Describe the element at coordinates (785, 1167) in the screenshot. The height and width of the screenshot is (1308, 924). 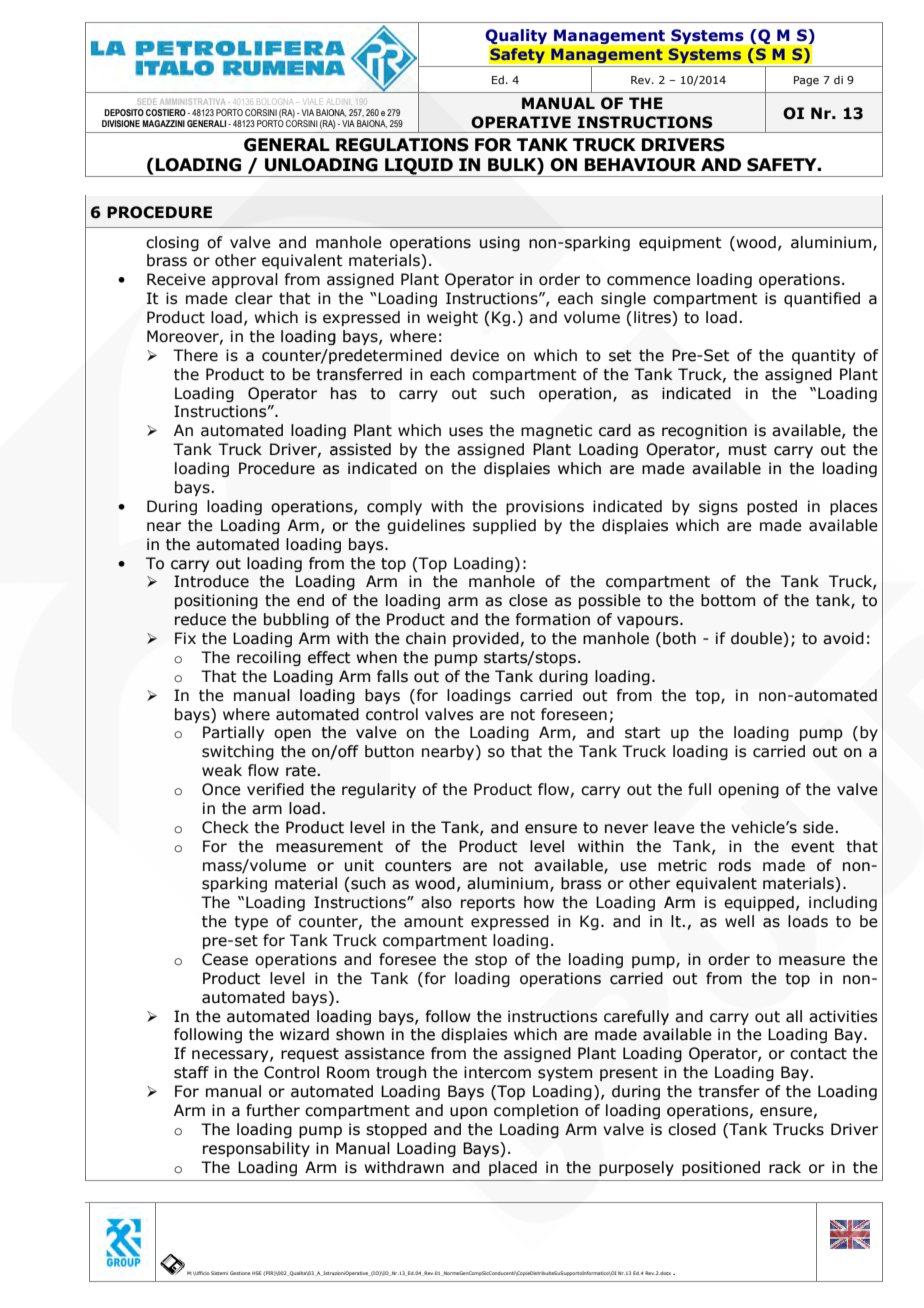
I see `rack` at that location.
